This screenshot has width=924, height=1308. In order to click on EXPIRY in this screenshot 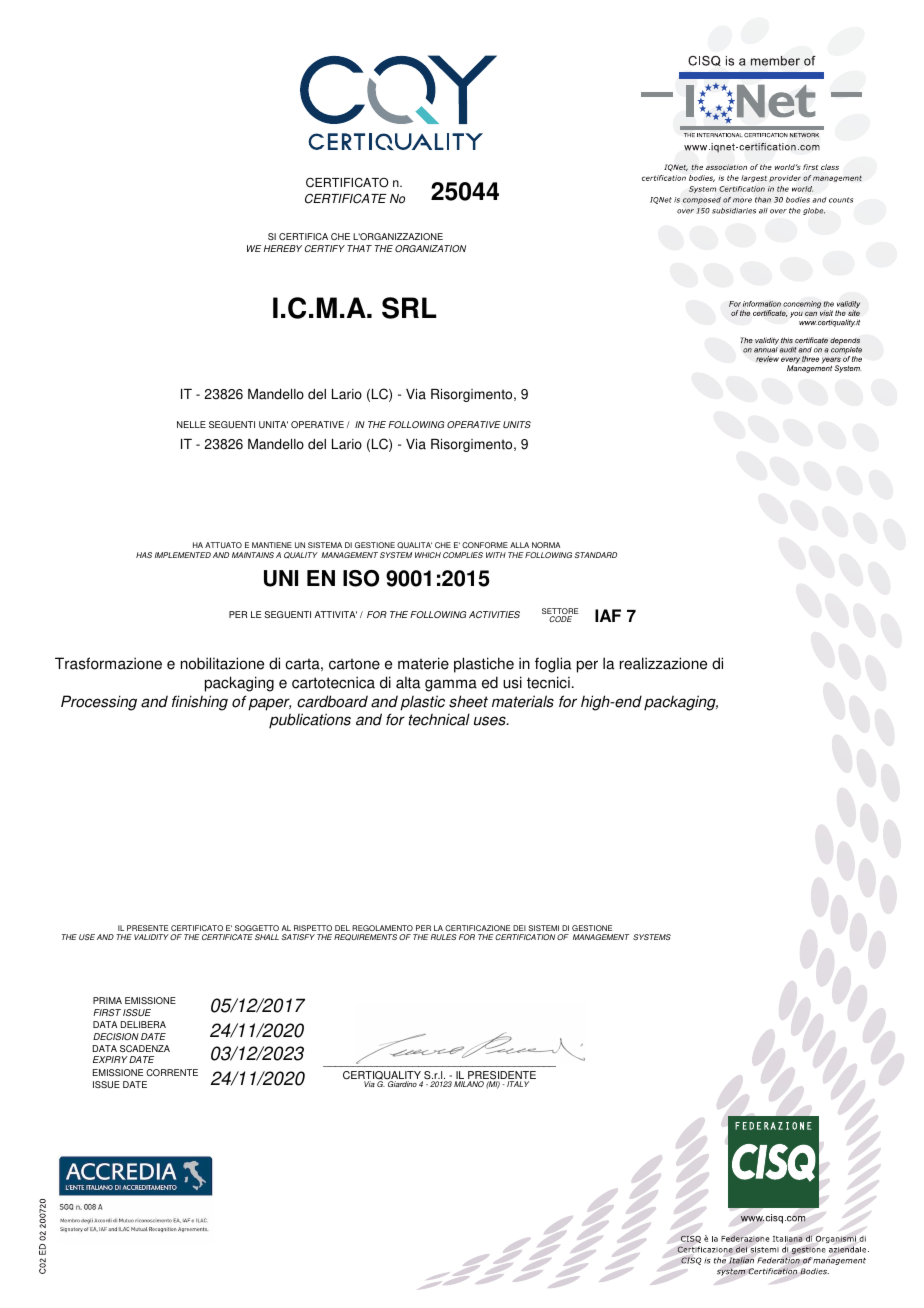, I will do `click(110, 1059)`.
